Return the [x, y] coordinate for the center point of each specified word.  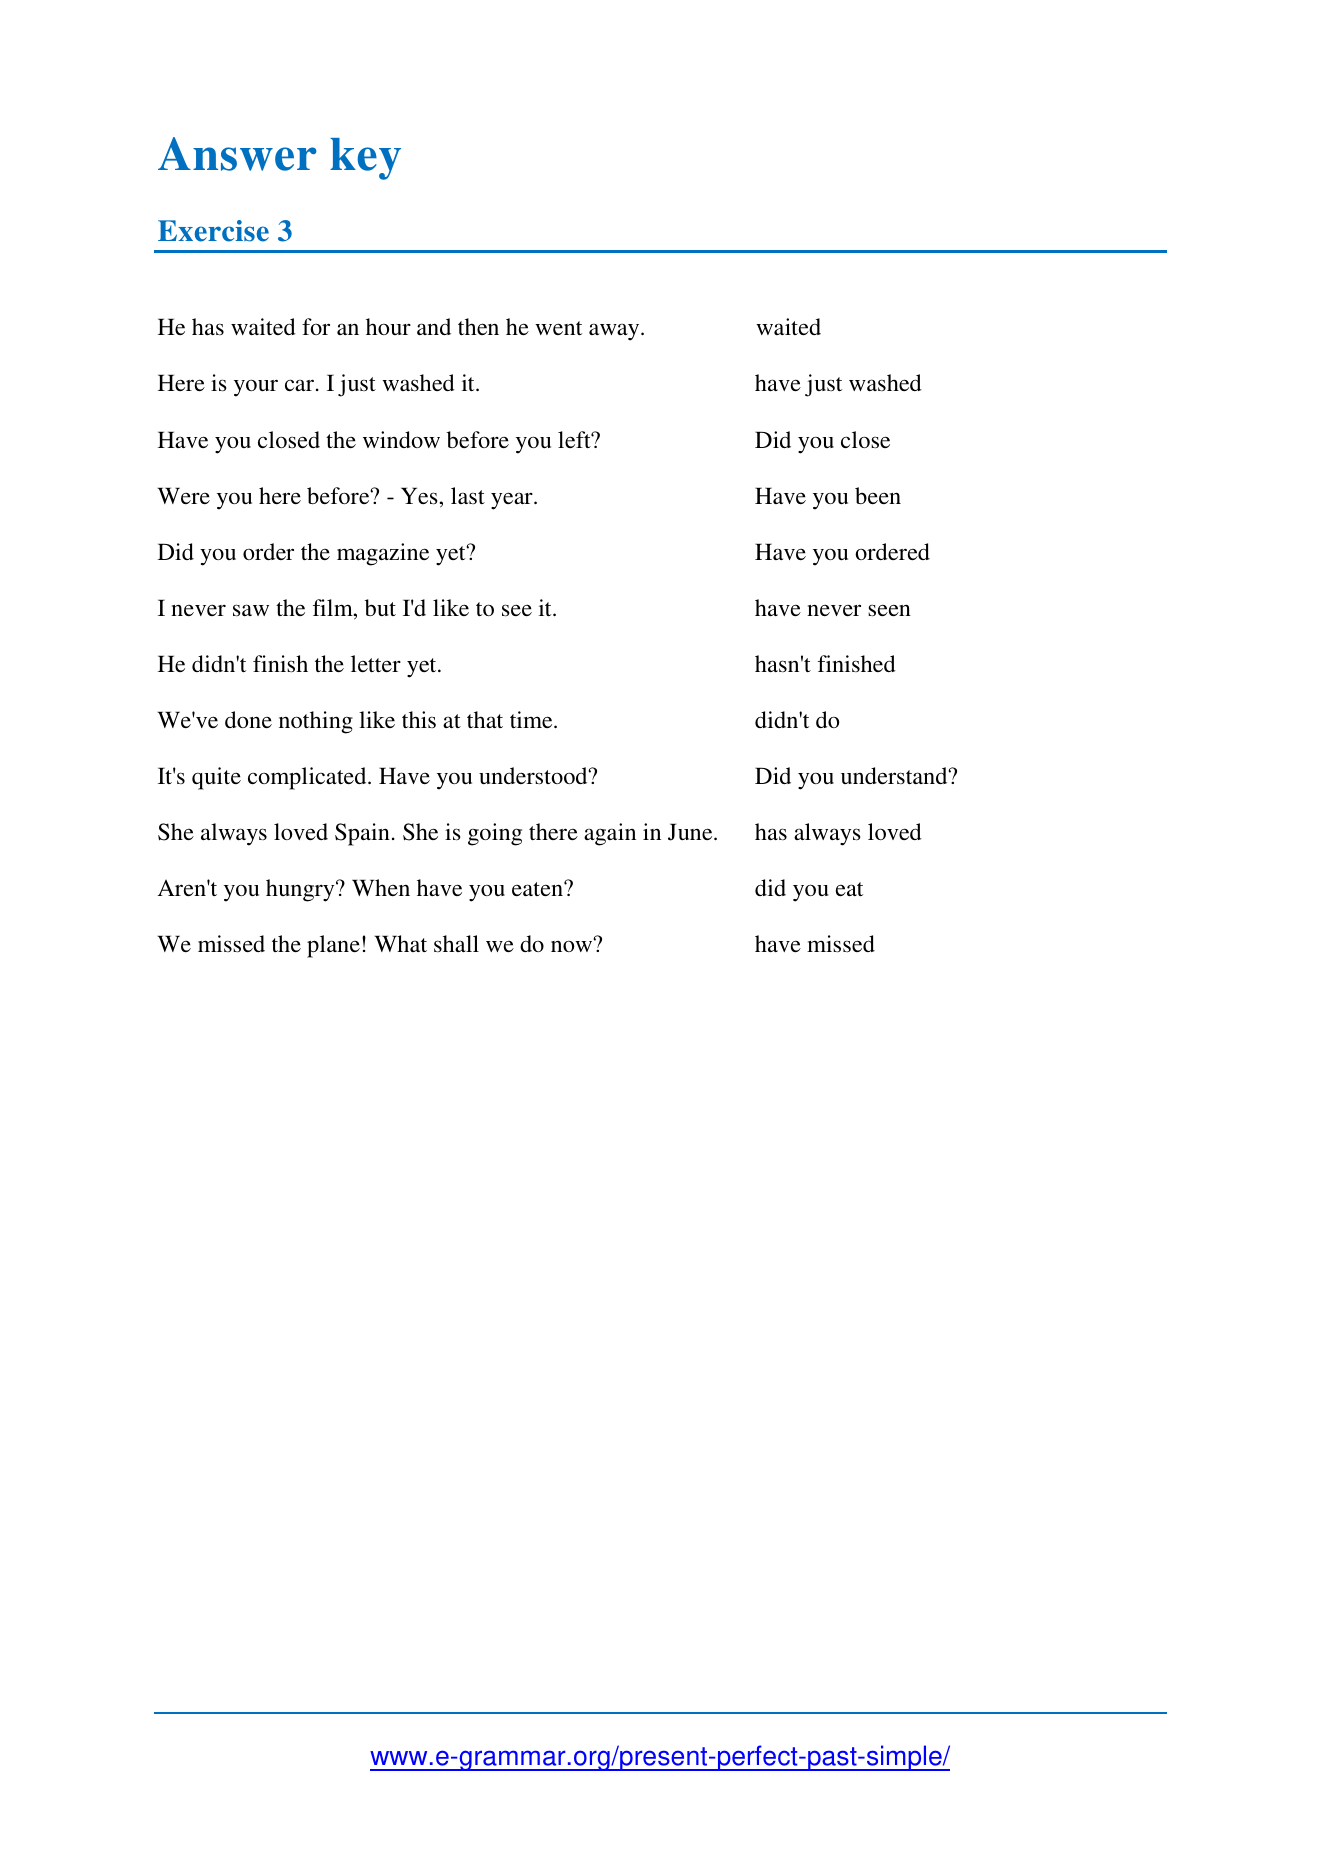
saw [251, 610]
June [691, 832]
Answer [237, 154]
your [256, 388]
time [532, 719]
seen [889, 610]
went [558, 328]
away [615, 332]
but [380, 607]
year [513, 501]
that [485, 719]
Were [183, 495]
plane [333, 946]
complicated [308, 778]
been [878, 495]
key [365, 159]
